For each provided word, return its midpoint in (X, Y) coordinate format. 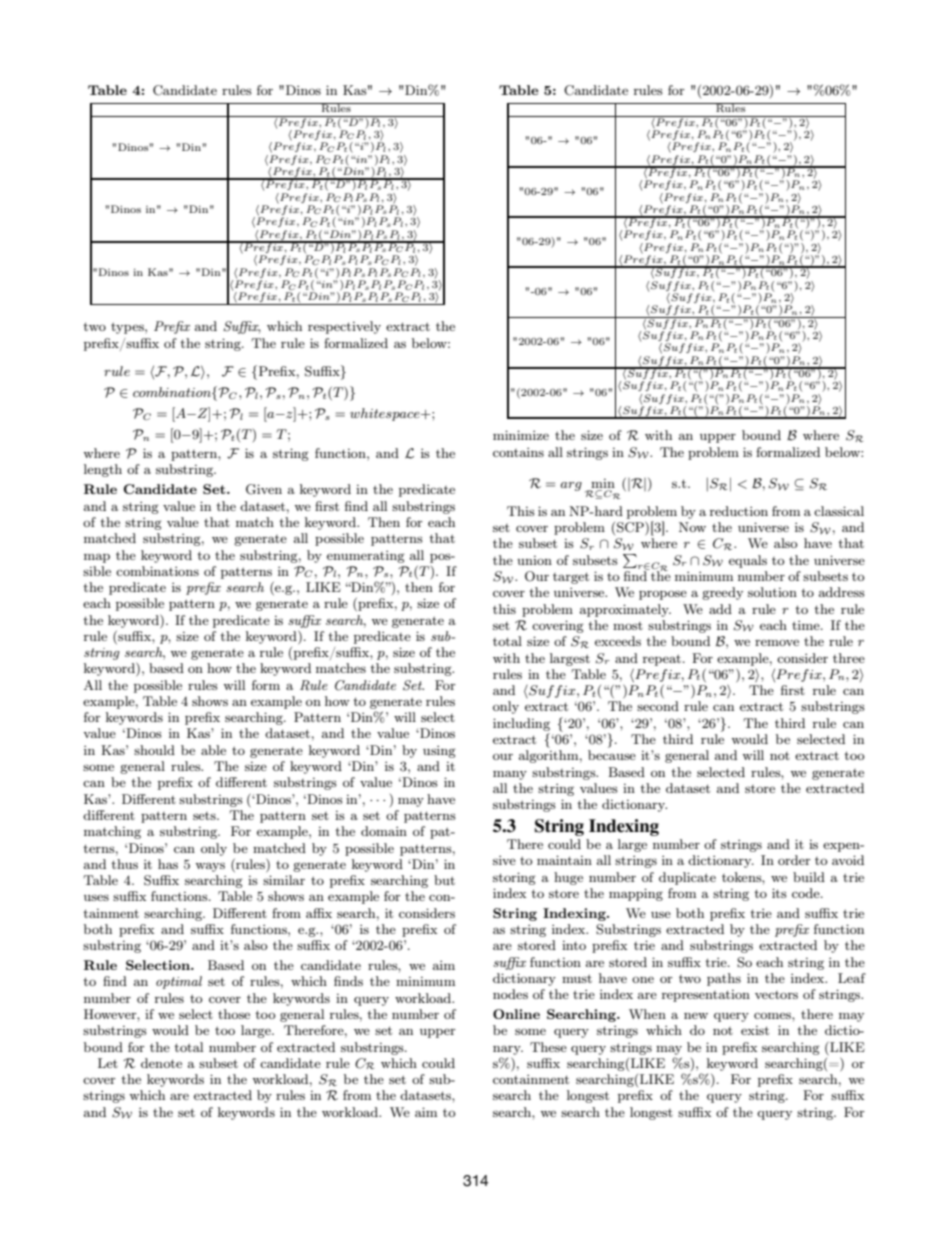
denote (161, 1063)
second (658, 706)
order (794, 860)
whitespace (386, 414)
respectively (344, 327)
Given (264, 489)
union (534, 560)
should (154, 750)
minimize (521, 435)
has (168, 864)
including (521, 724)
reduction (739, 511)
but (444, 880)
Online (516, 1014)
